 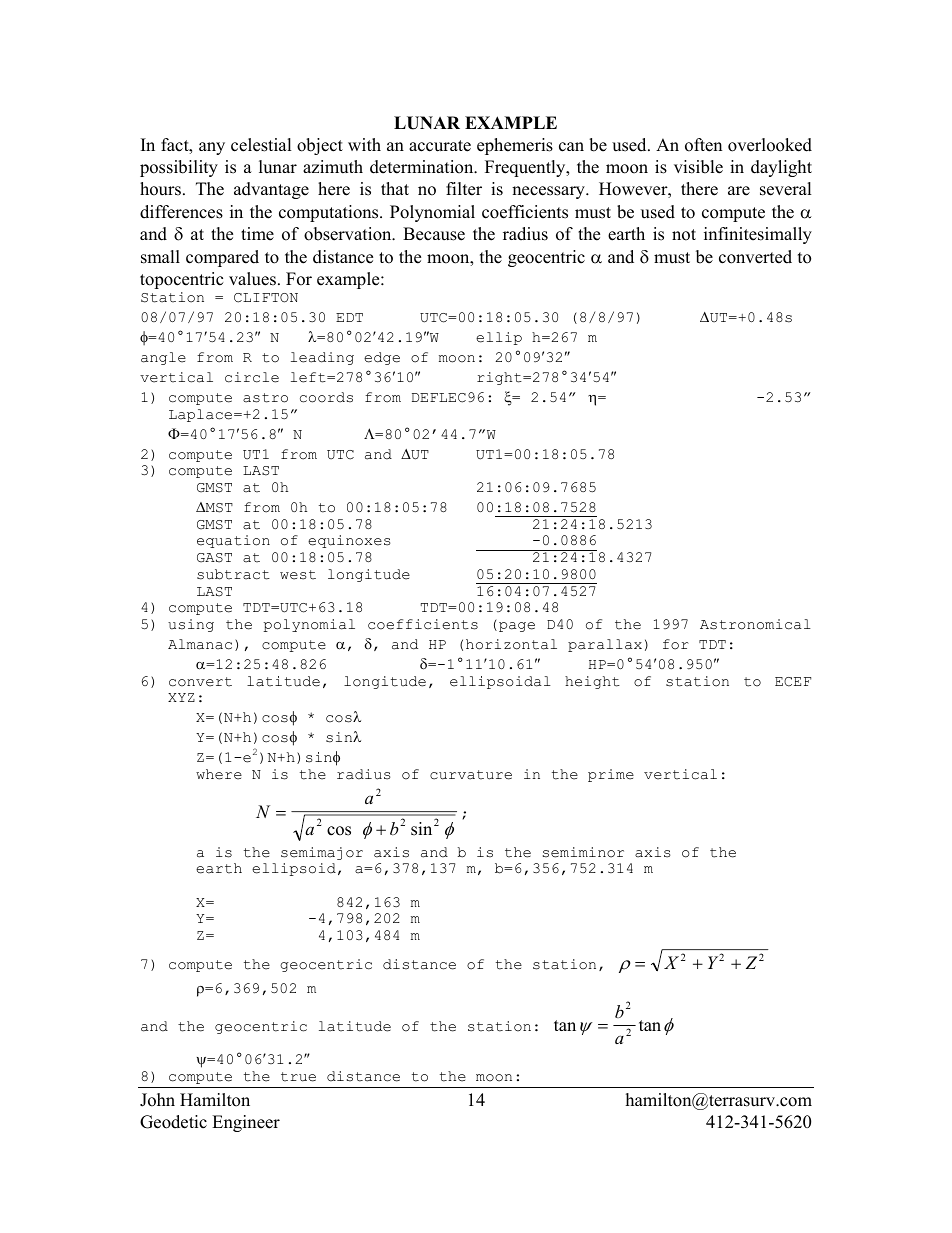 I want to click on true, so click(x=298, y=1077).
